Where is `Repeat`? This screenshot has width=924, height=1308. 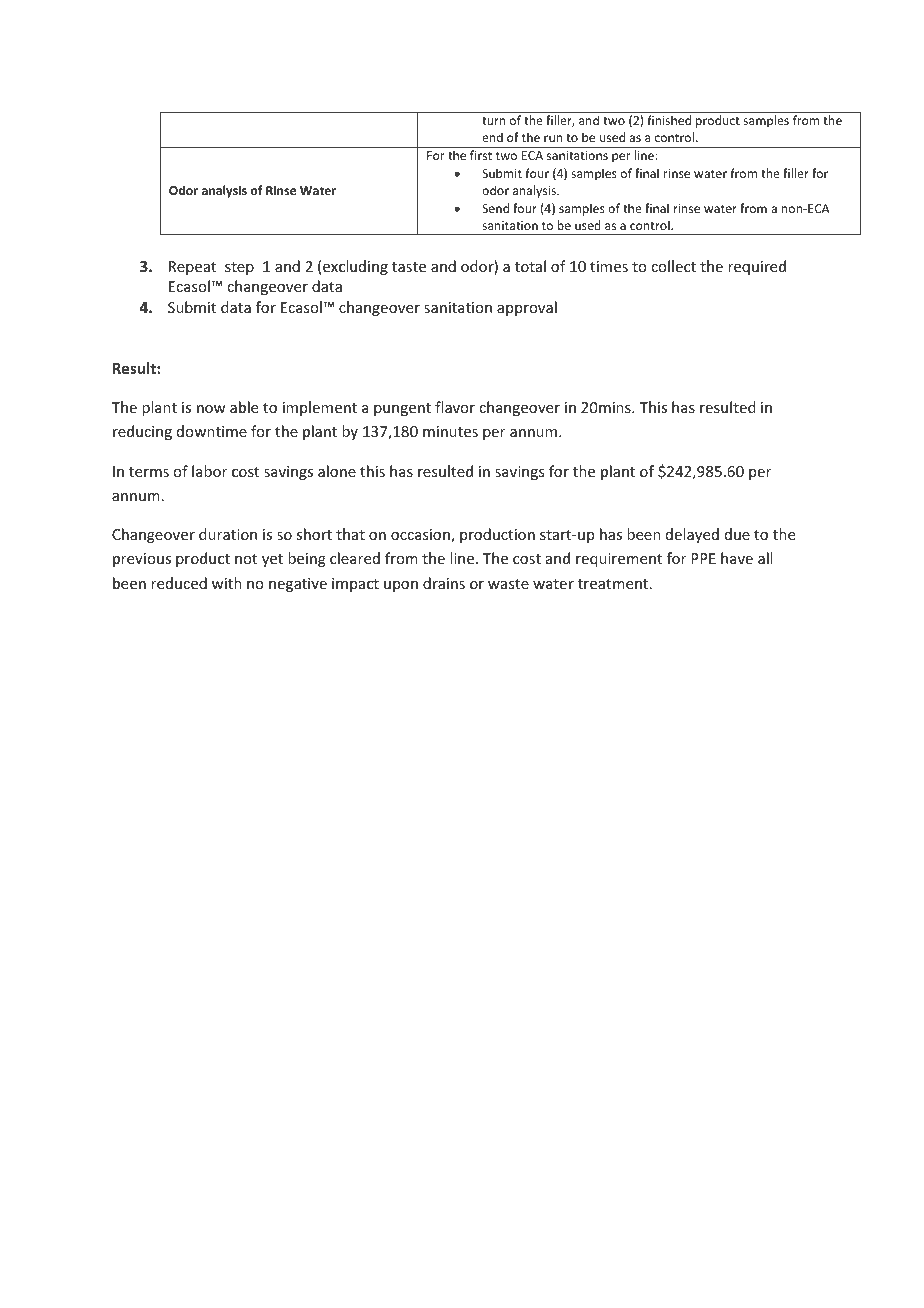 Repeat is located at coordinates (192, 268).
